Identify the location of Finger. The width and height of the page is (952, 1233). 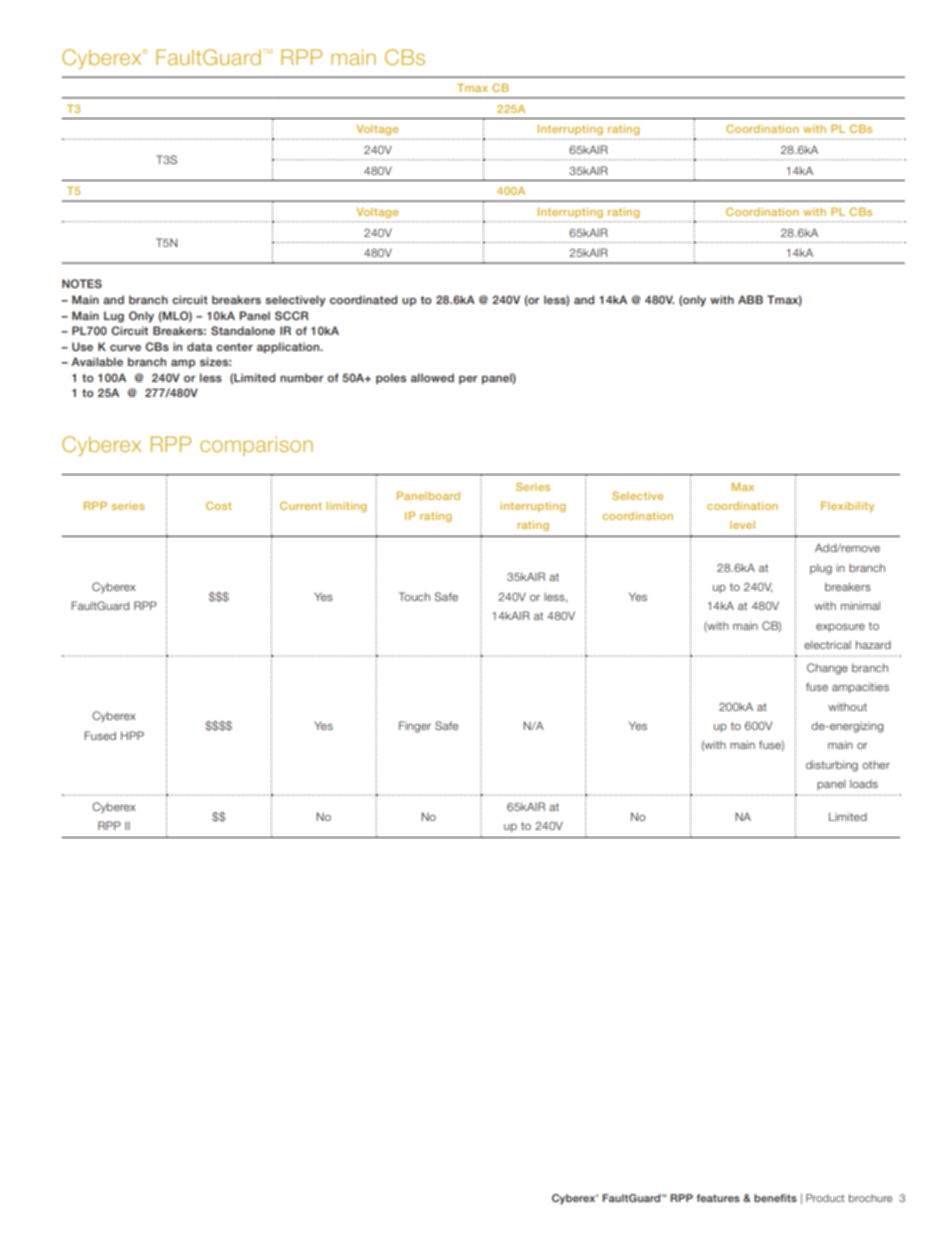
(415, 727).
